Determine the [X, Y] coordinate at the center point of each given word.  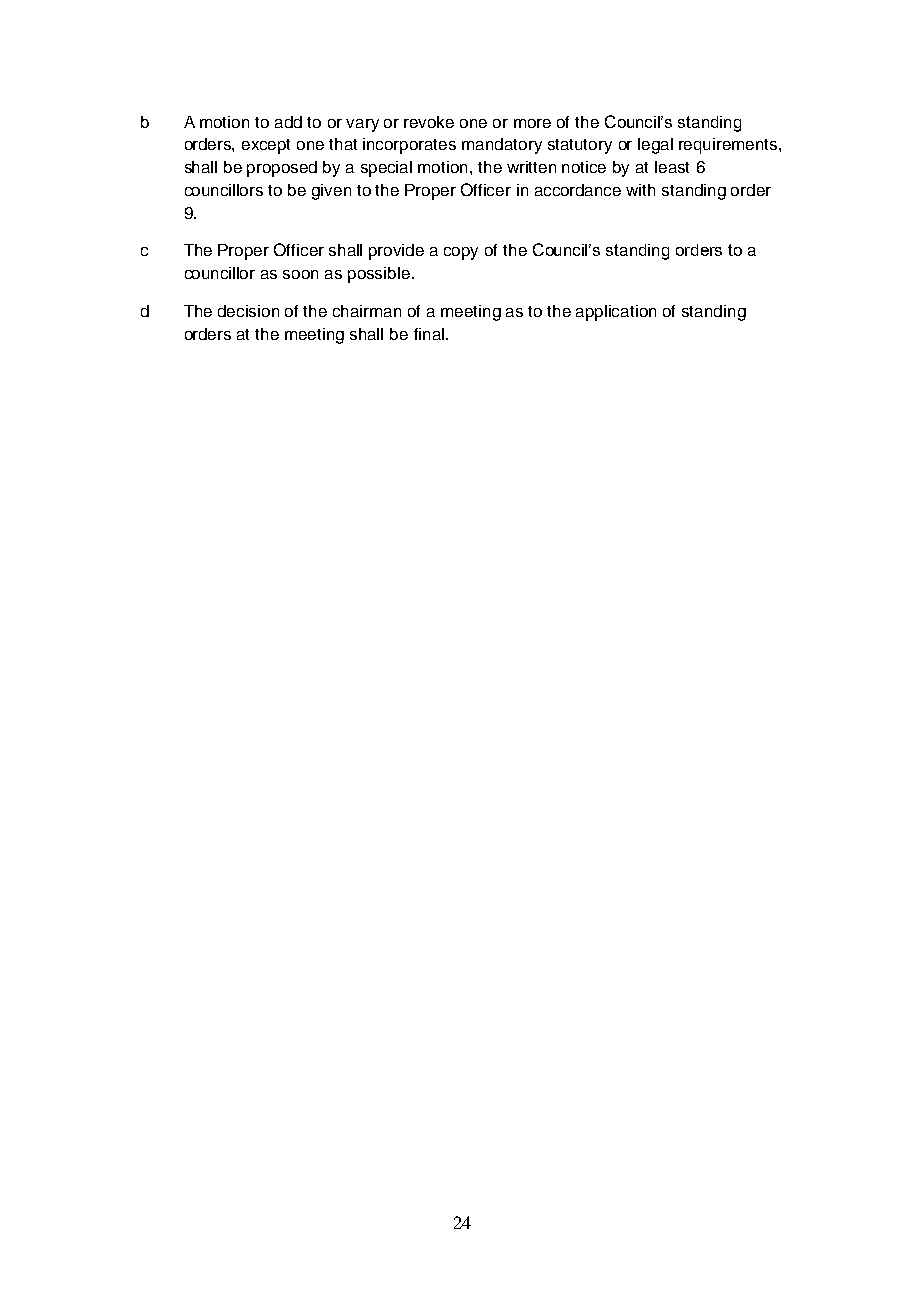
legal [655, 146]
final [429, 334]
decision [248, 311]
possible [379, 275]
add [288, 122]
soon [300, 274]
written [531, 167]
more [532, 123]
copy [461, 253]
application [616, 313]
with [640, 190]
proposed [282, 169]
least [672, 167]
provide [396, 252]
